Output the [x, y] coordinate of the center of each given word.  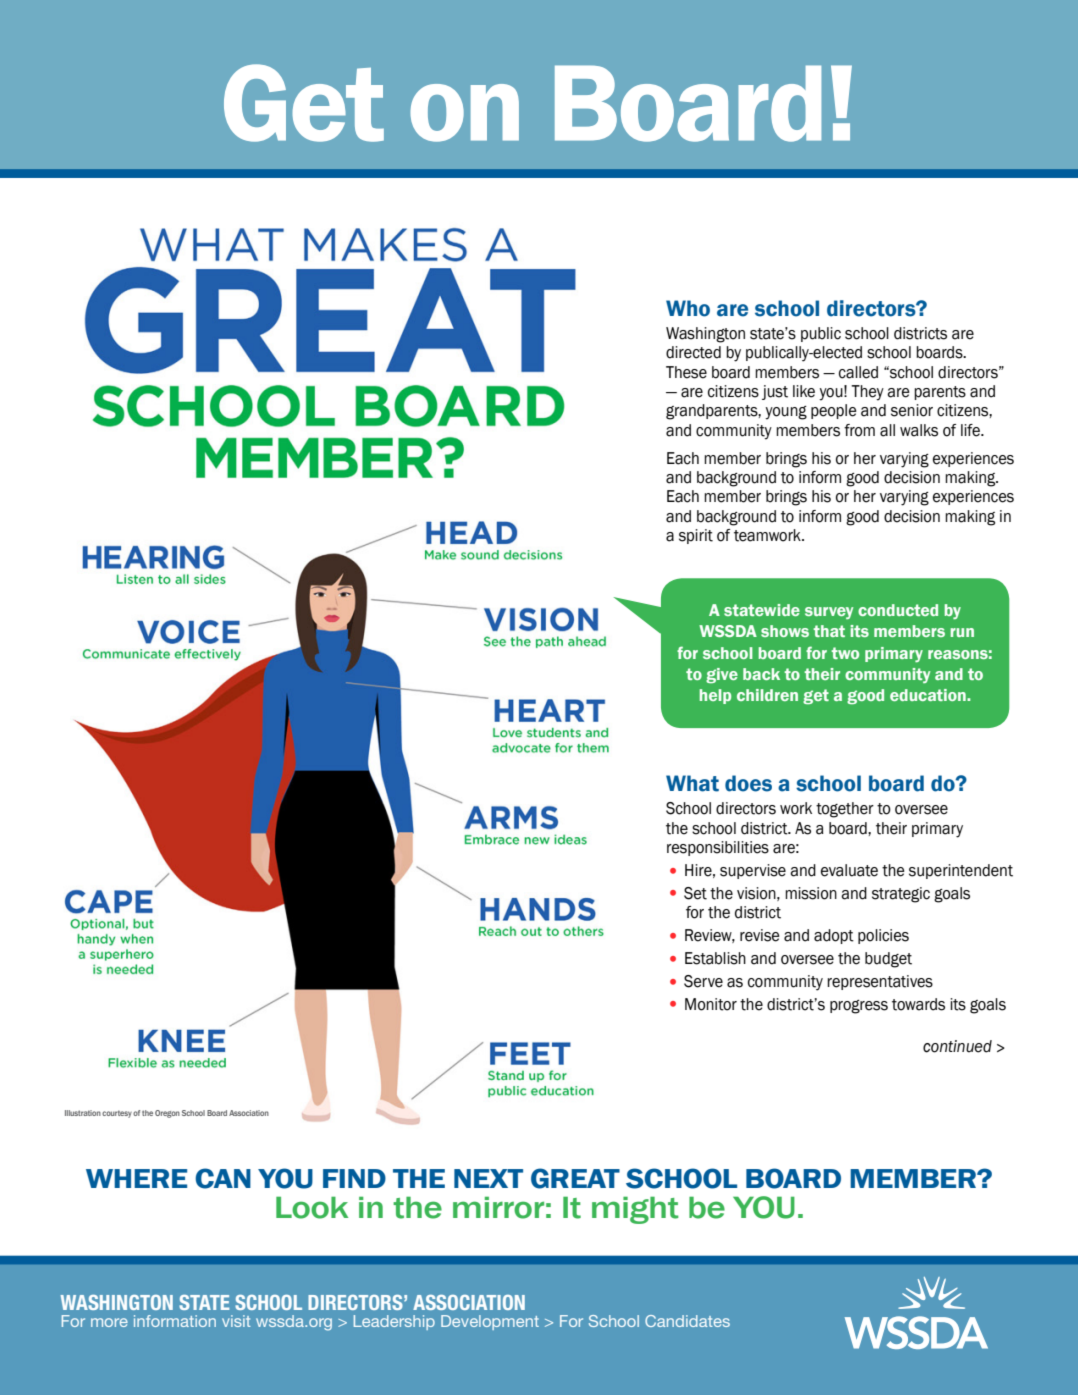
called [858, 372]
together [845, 810]
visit [236, 1321]
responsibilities [718, 848]
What [692, 783]
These [686, 372]
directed [693, 352]
